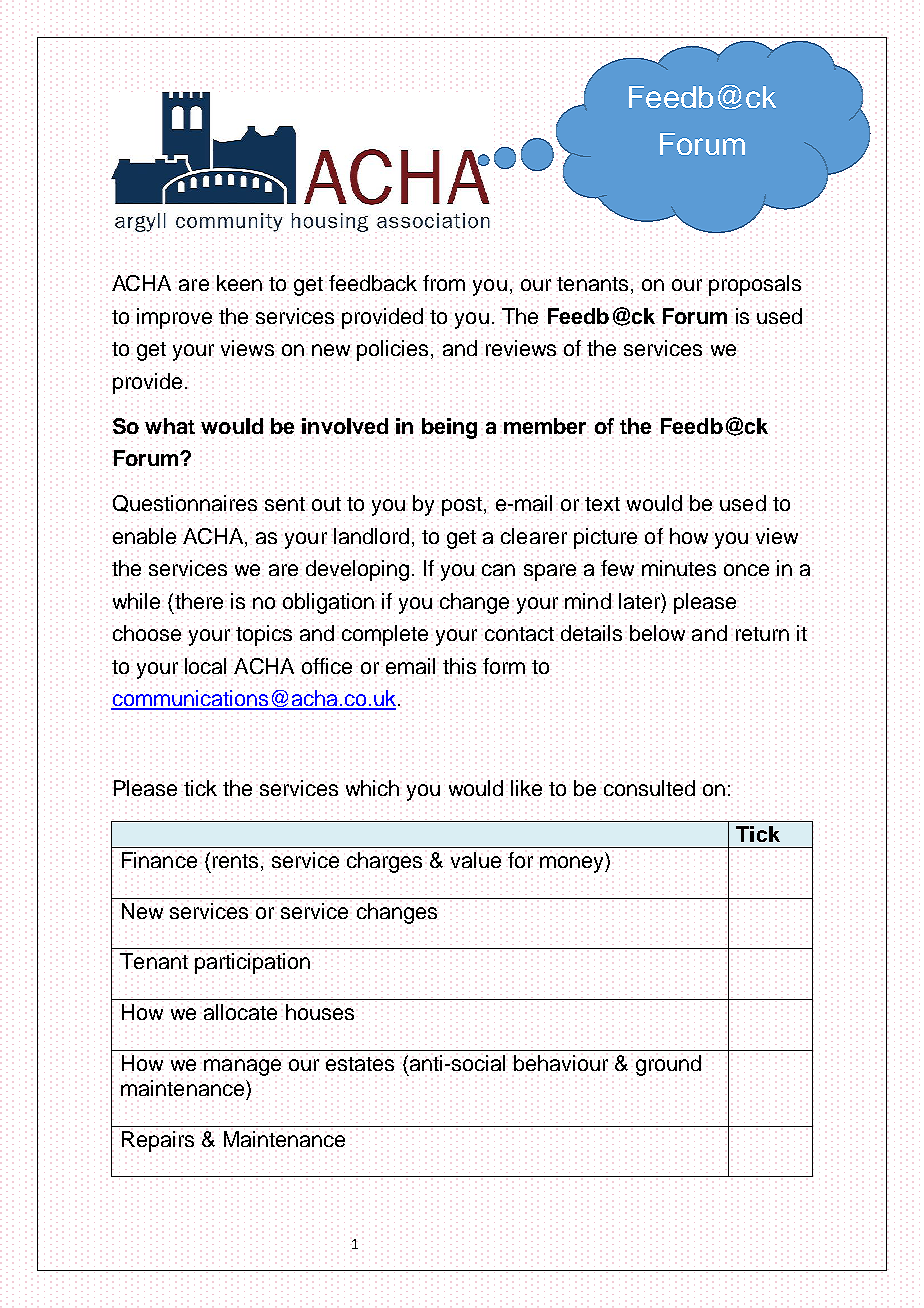 The width and height of the screenshot is (924, 1308). I want to click on below, so click(657, 633).
